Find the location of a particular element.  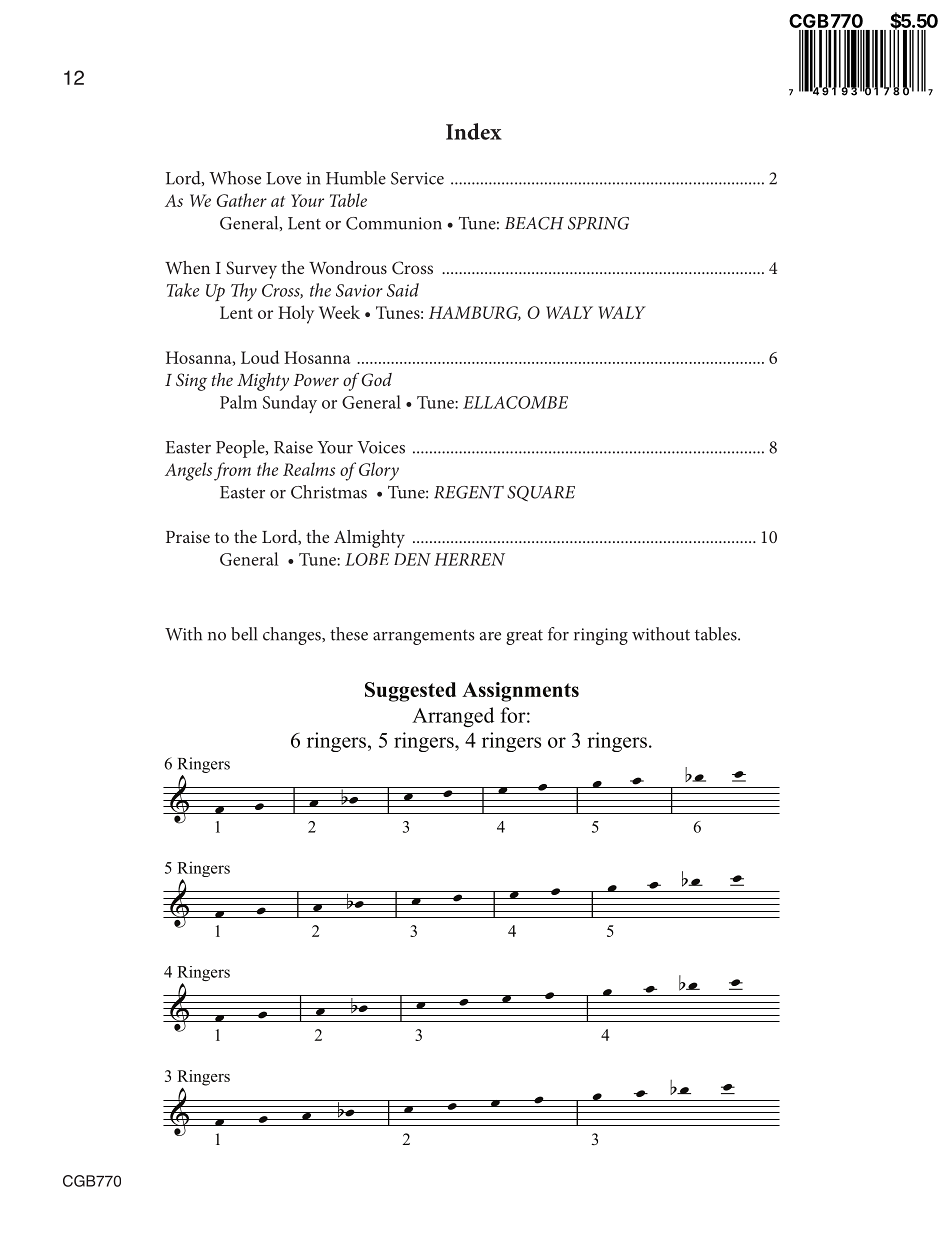

Index is located at coordinates (474, 131).
